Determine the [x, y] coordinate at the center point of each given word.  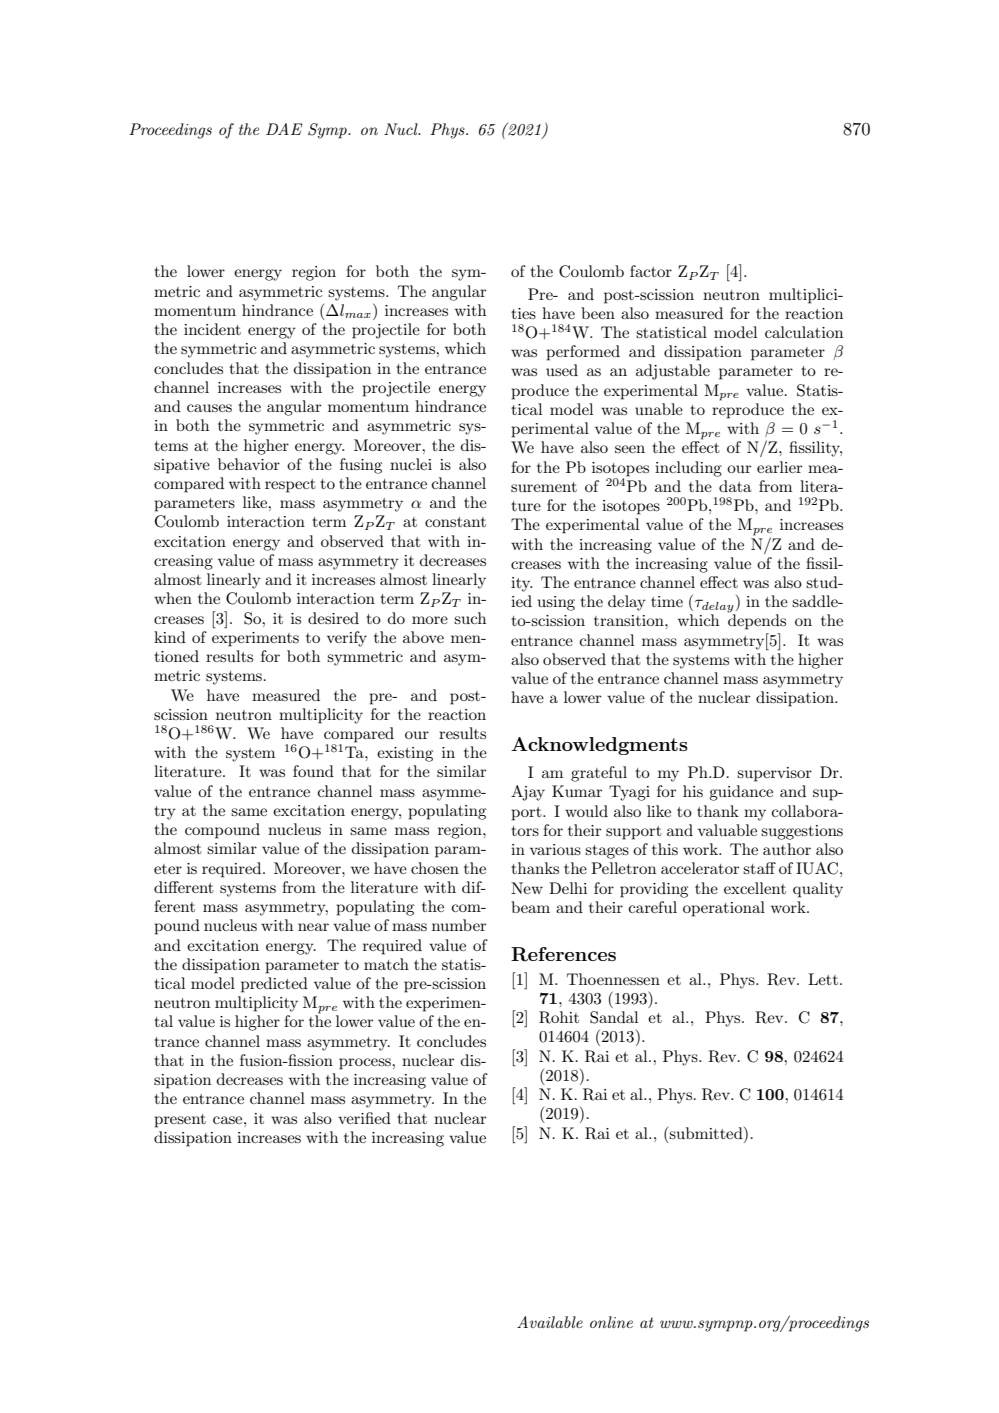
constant [455, 522]
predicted [274, 985]
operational [724, 909]
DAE [284, 129]
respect [290, 486]
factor [651, 271]
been [598, 313]
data [735, 486]
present [180, 1121]
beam [530, 907]
